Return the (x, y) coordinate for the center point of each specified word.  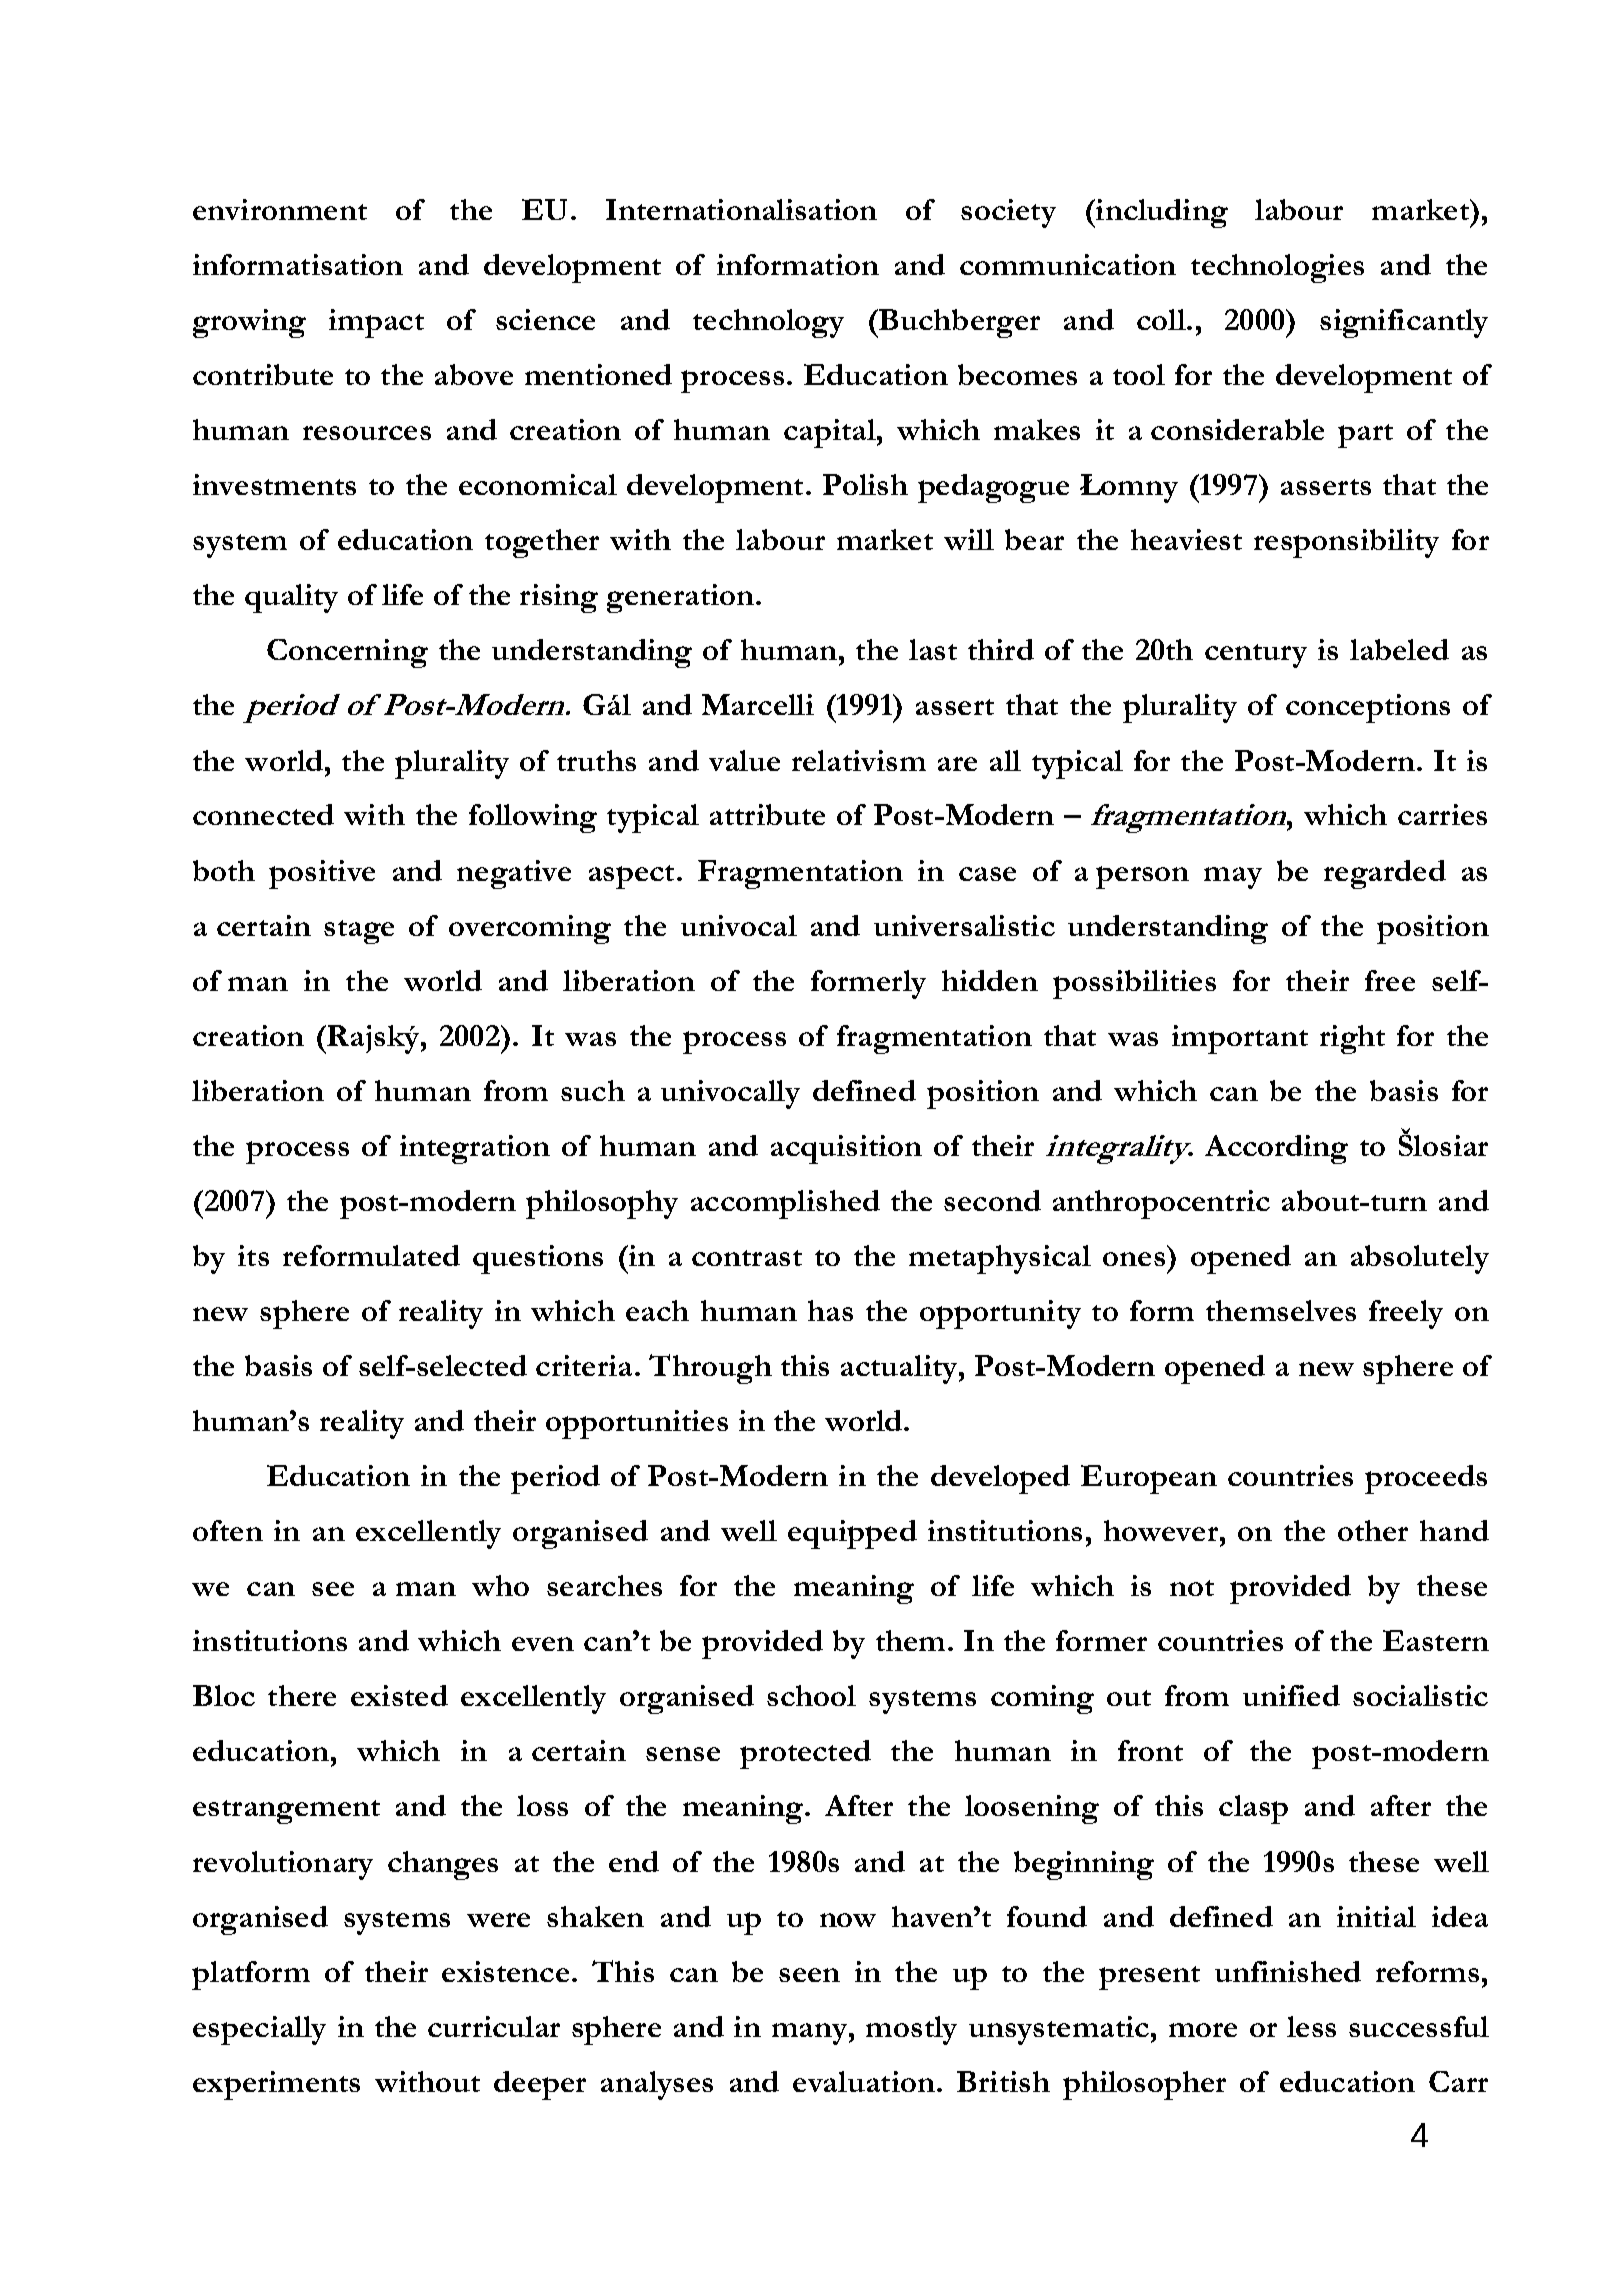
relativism (859, 760)
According (1276, 1149)
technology (768, 323)
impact (376, 323)
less (1311, 2026)
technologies (1277, 268)
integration (475, 1149)
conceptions (1368, 708)
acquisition (846, 1149)
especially (259, 2030)
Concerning (347, 653)
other (1373, 1530)
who (500, 1585)
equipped (852, 1534)
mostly (911, 2030)
